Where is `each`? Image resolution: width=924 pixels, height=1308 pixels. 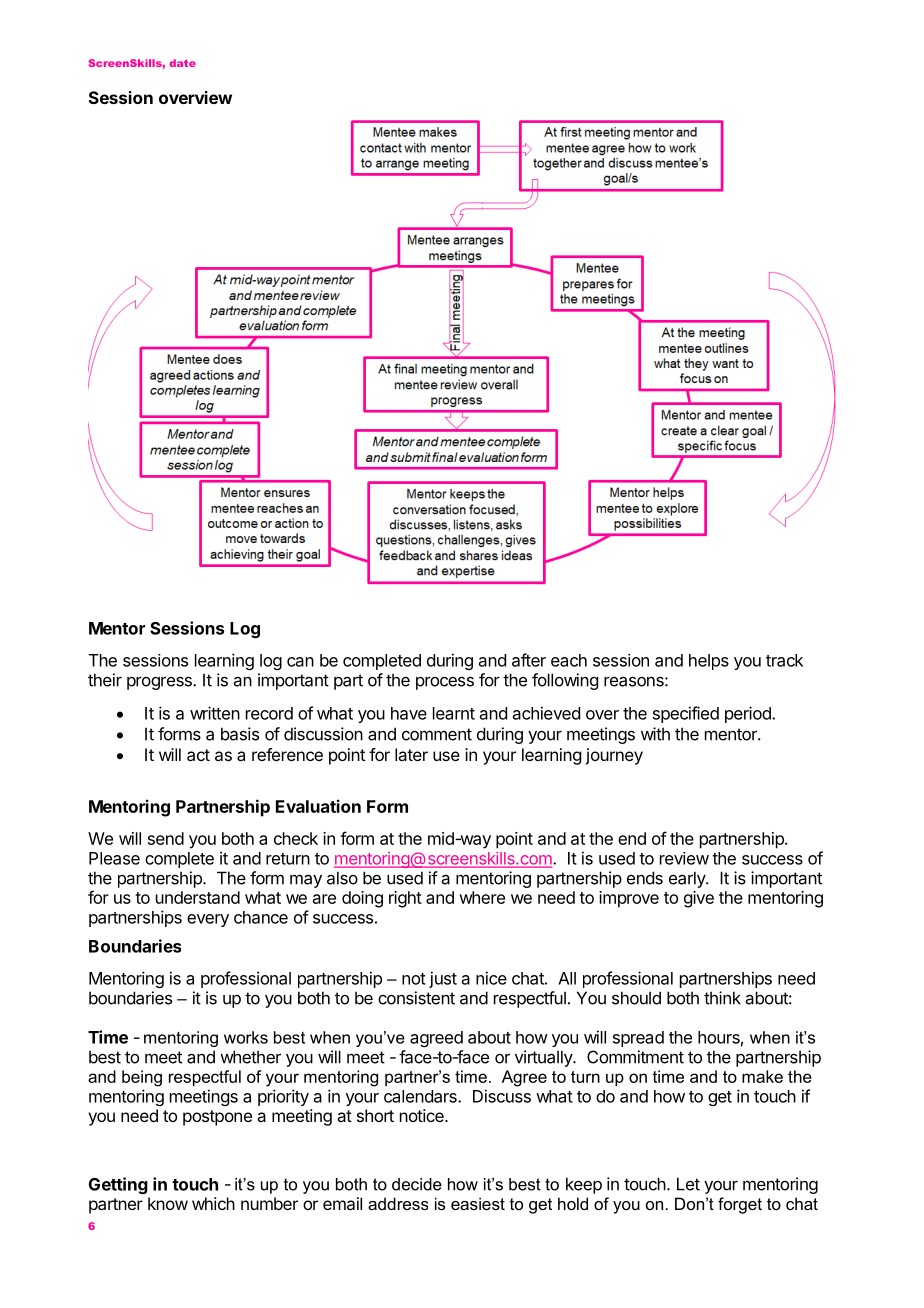
each is located at coordinates (569, 660).
